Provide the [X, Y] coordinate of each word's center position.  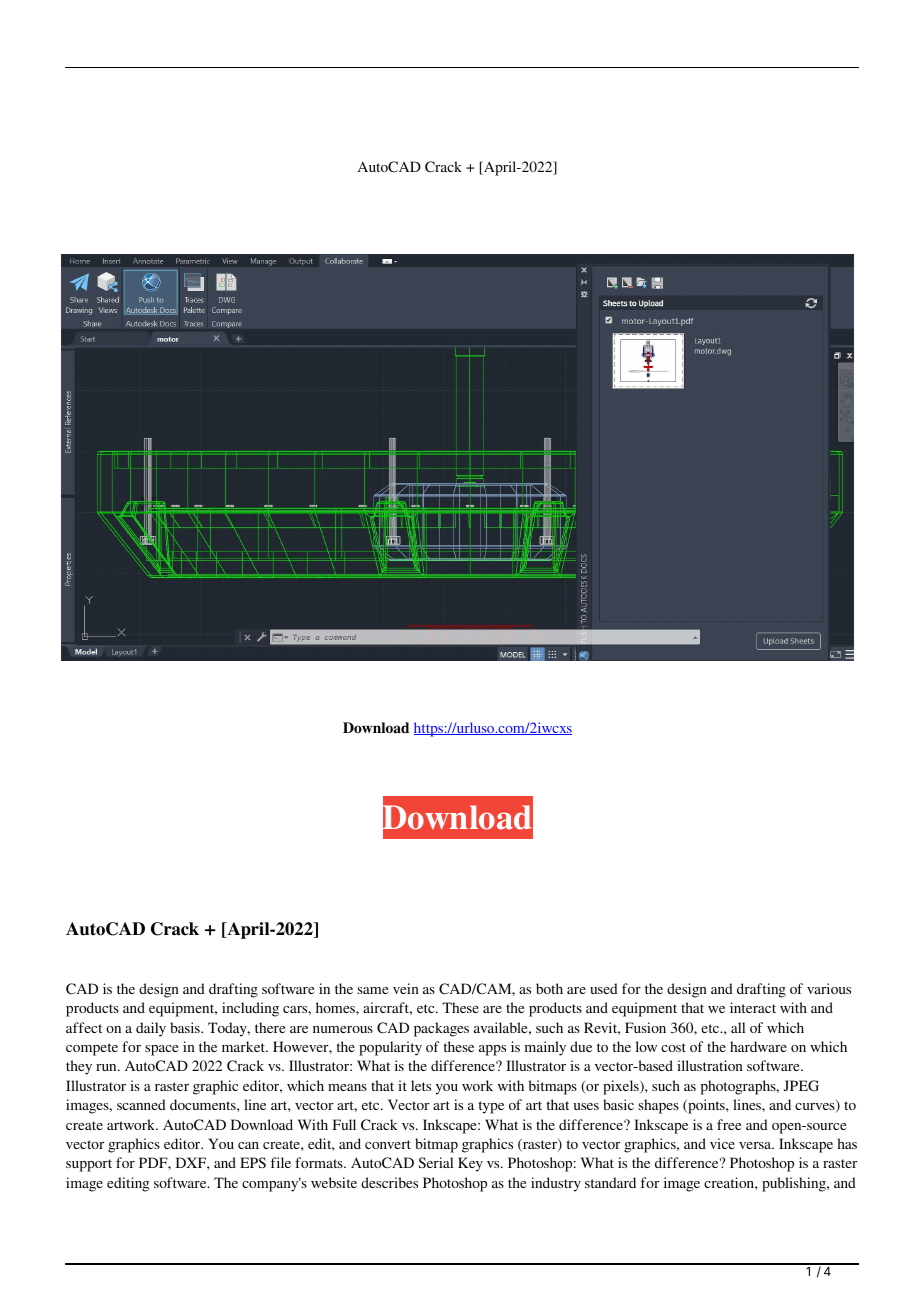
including [250, 1009]
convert [388, 1144]
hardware [758, 1046]
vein [406, 988]
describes [389, 1182]
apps [492, 1050]
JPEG [801, 1085]
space [161, 1050]
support [89, 1165]
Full [344, 1124]
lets [421, 1085]
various [829, 988]
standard [610, 1182]
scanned [141, 1104]
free [729, 1124]
